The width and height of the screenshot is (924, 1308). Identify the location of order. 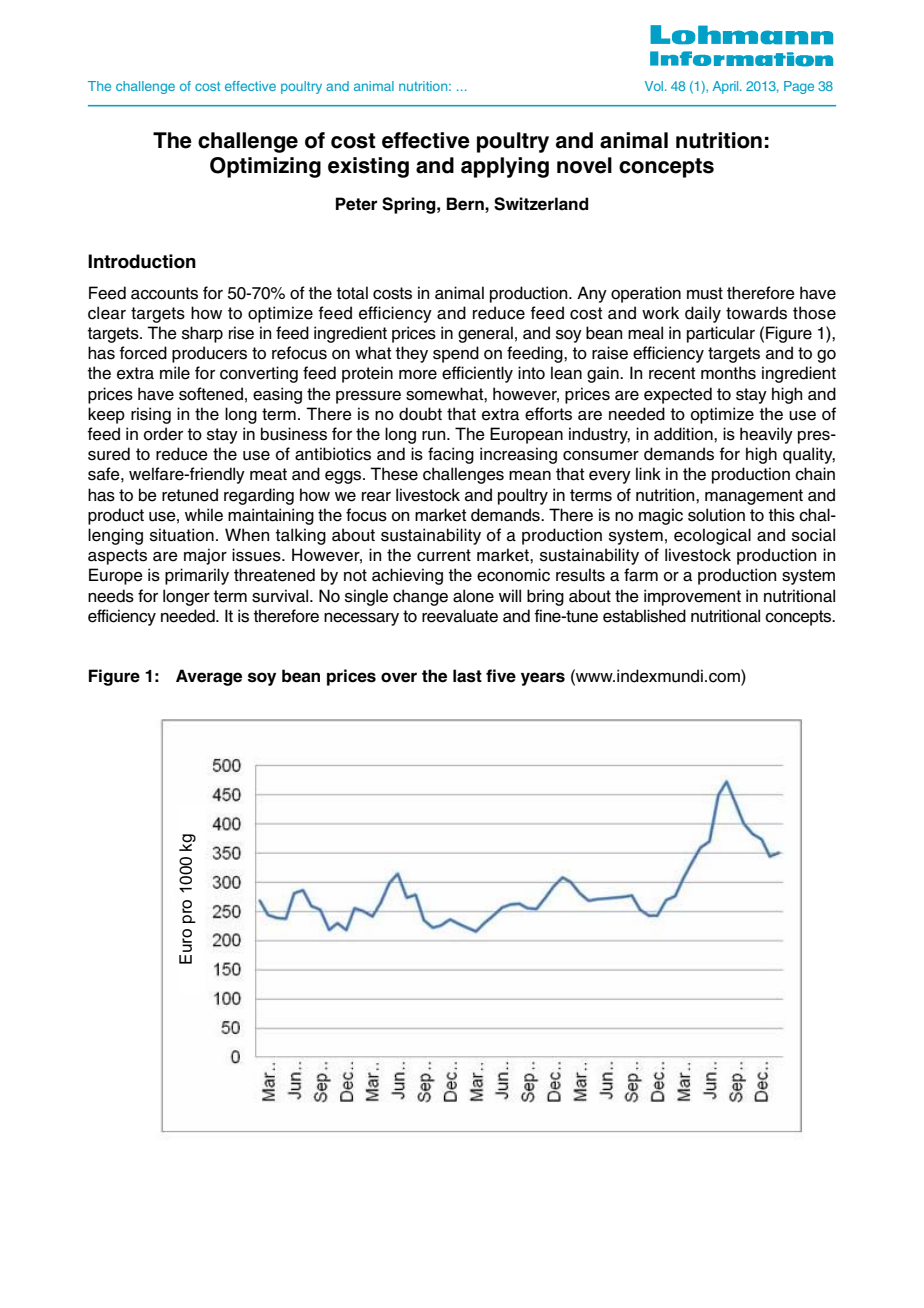
(163, 434).
